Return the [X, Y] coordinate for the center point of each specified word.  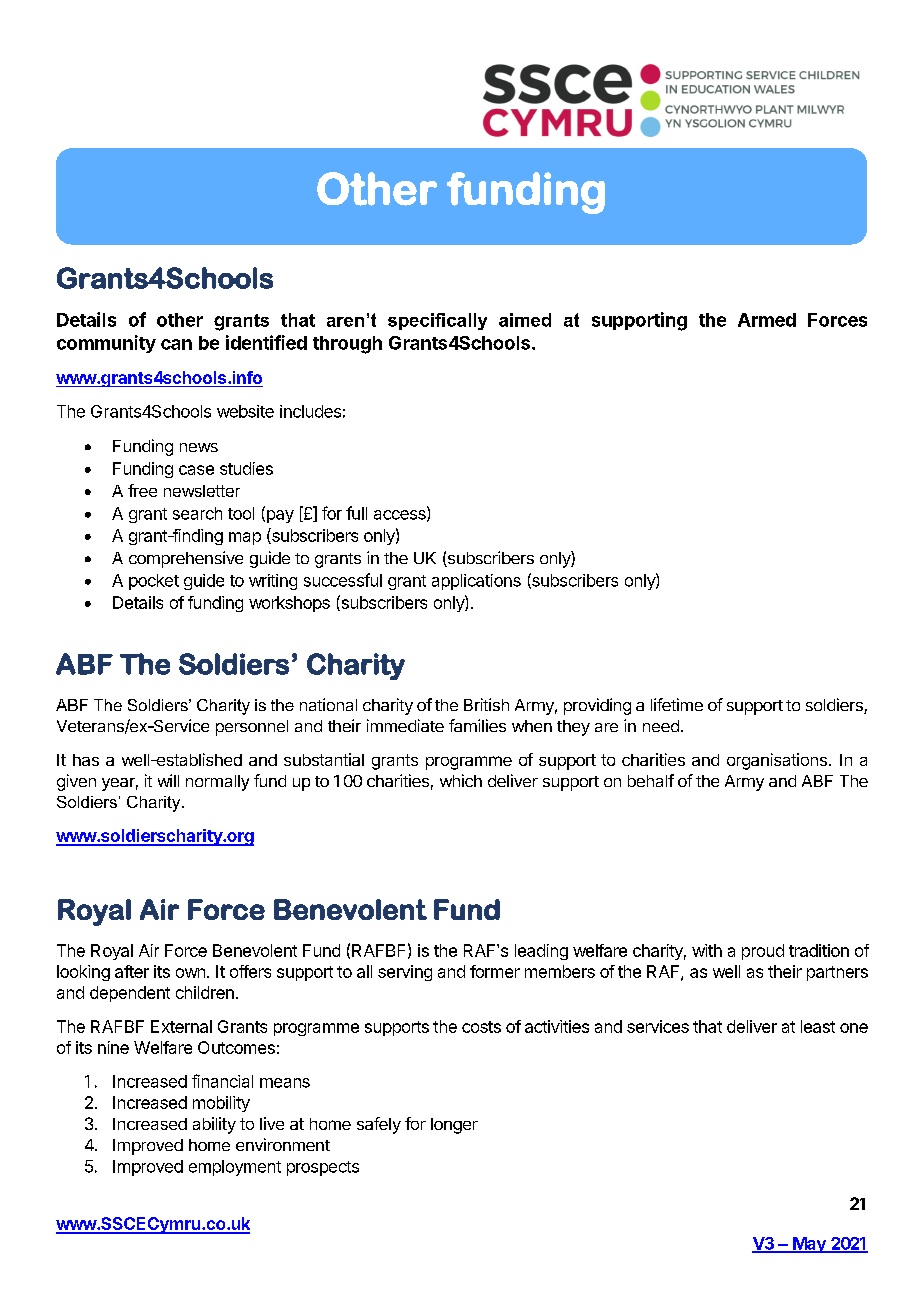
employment [235, 1168]
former [495, 971]
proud [763, 952]
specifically [437, 321]
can [176, 344]
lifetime [677, 704]
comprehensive [186, 559]
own [190, 973]
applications [476, 582]
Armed [767, 320]
